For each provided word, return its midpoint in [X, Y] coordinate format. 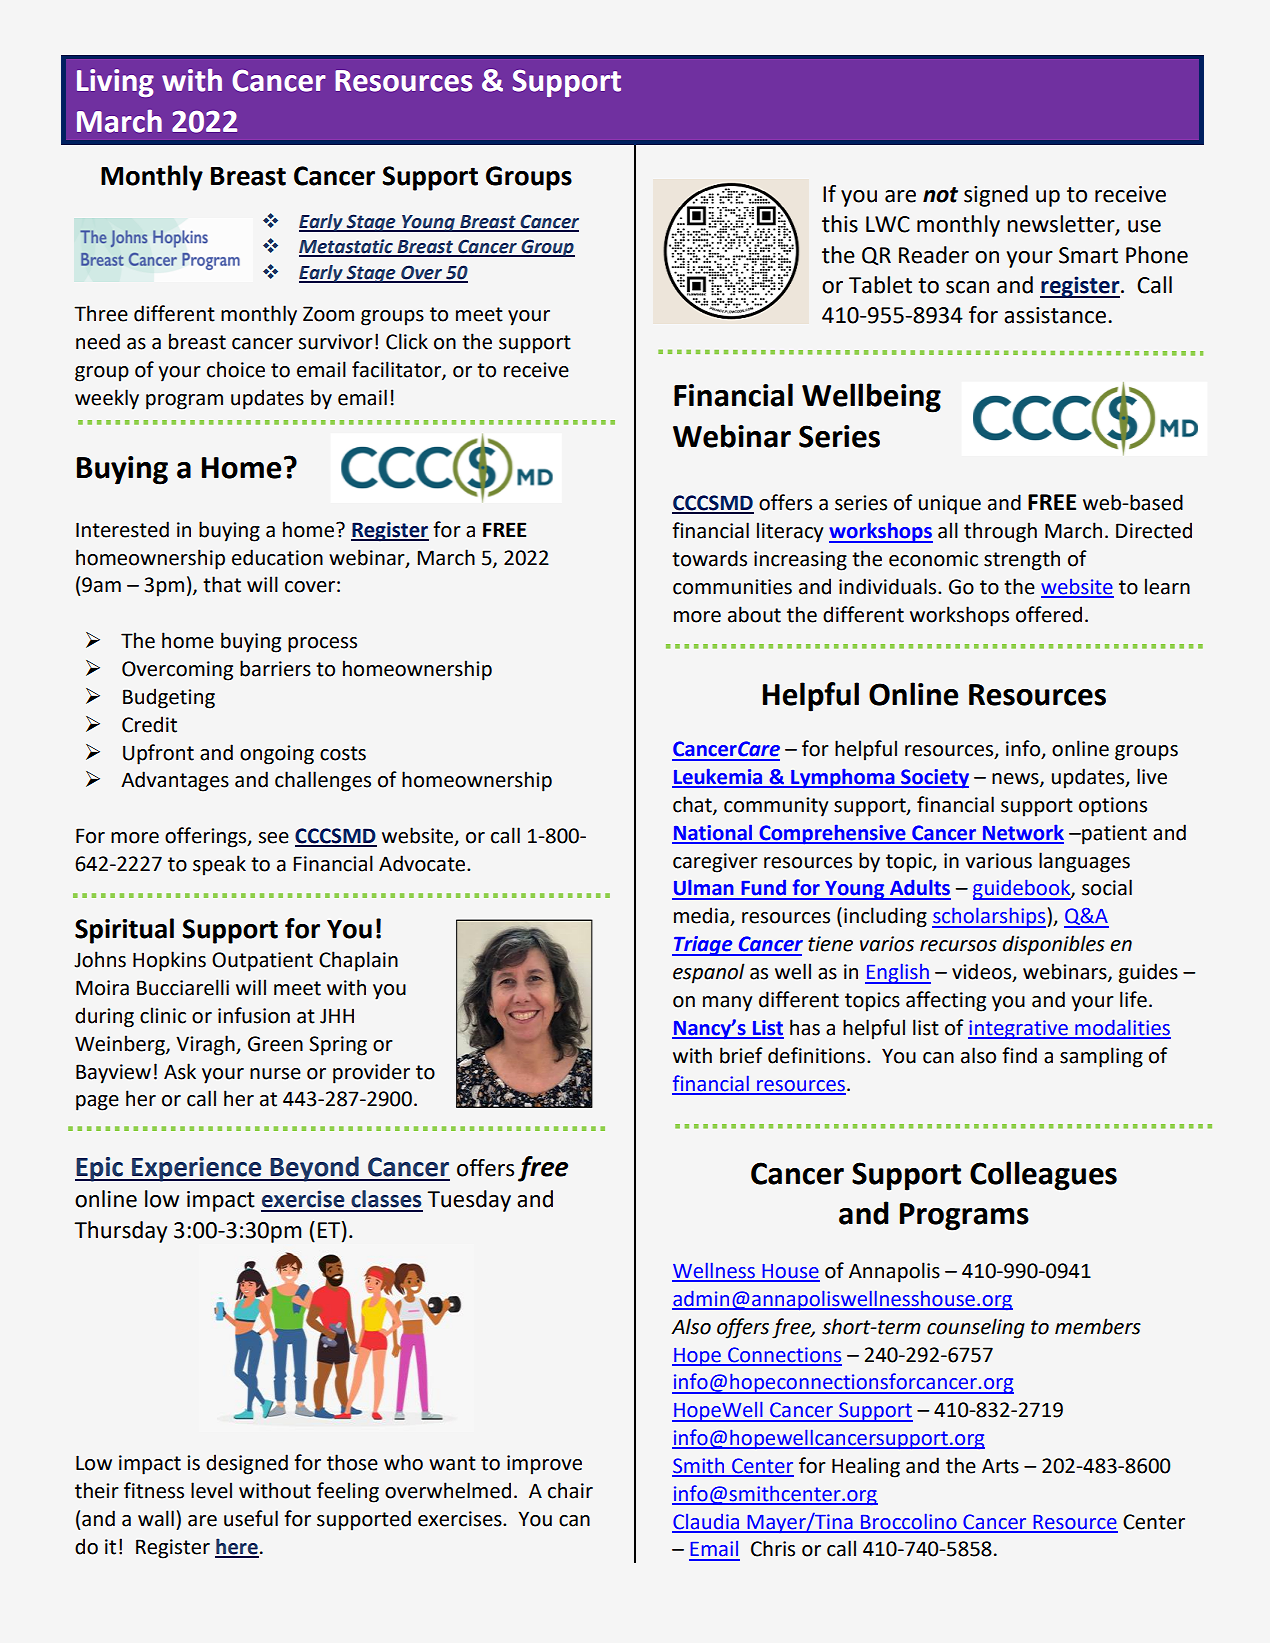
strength [1022, 560]
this [840, 224]
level [211, 1490]
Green [275, 1044]
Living [115, 83]
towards [709, 558]
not [940, 195]
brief [741, 1055]
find [1019, 1055]
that [222, 584]
